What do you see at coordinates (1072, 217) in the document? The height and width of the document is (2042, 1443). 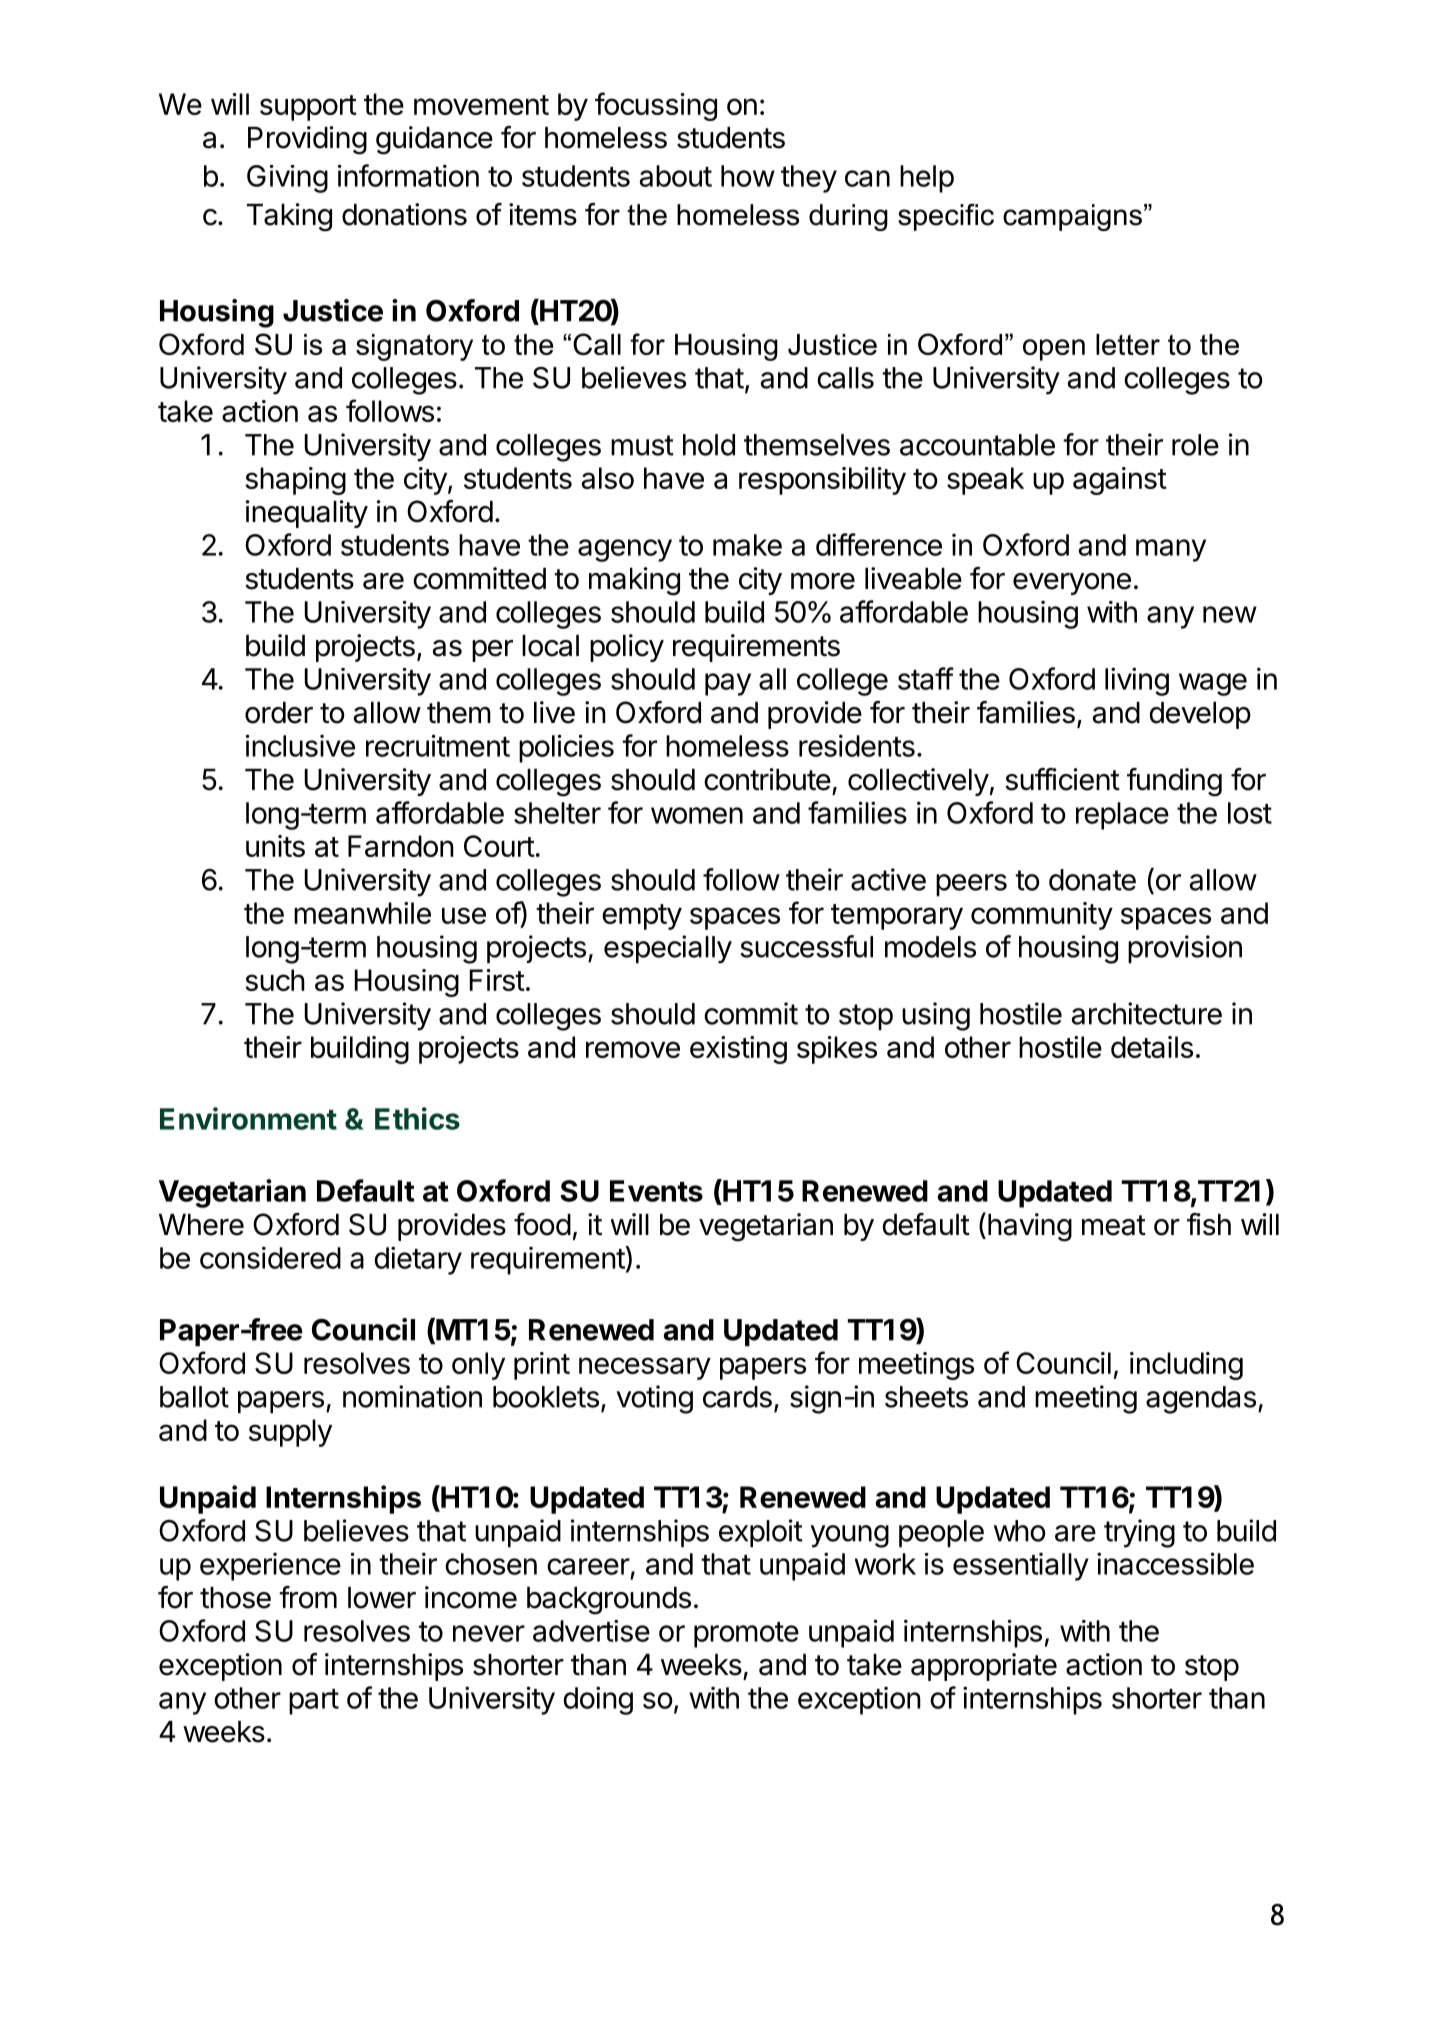 I see `campaigns` at bounding box center [1072, 217].
